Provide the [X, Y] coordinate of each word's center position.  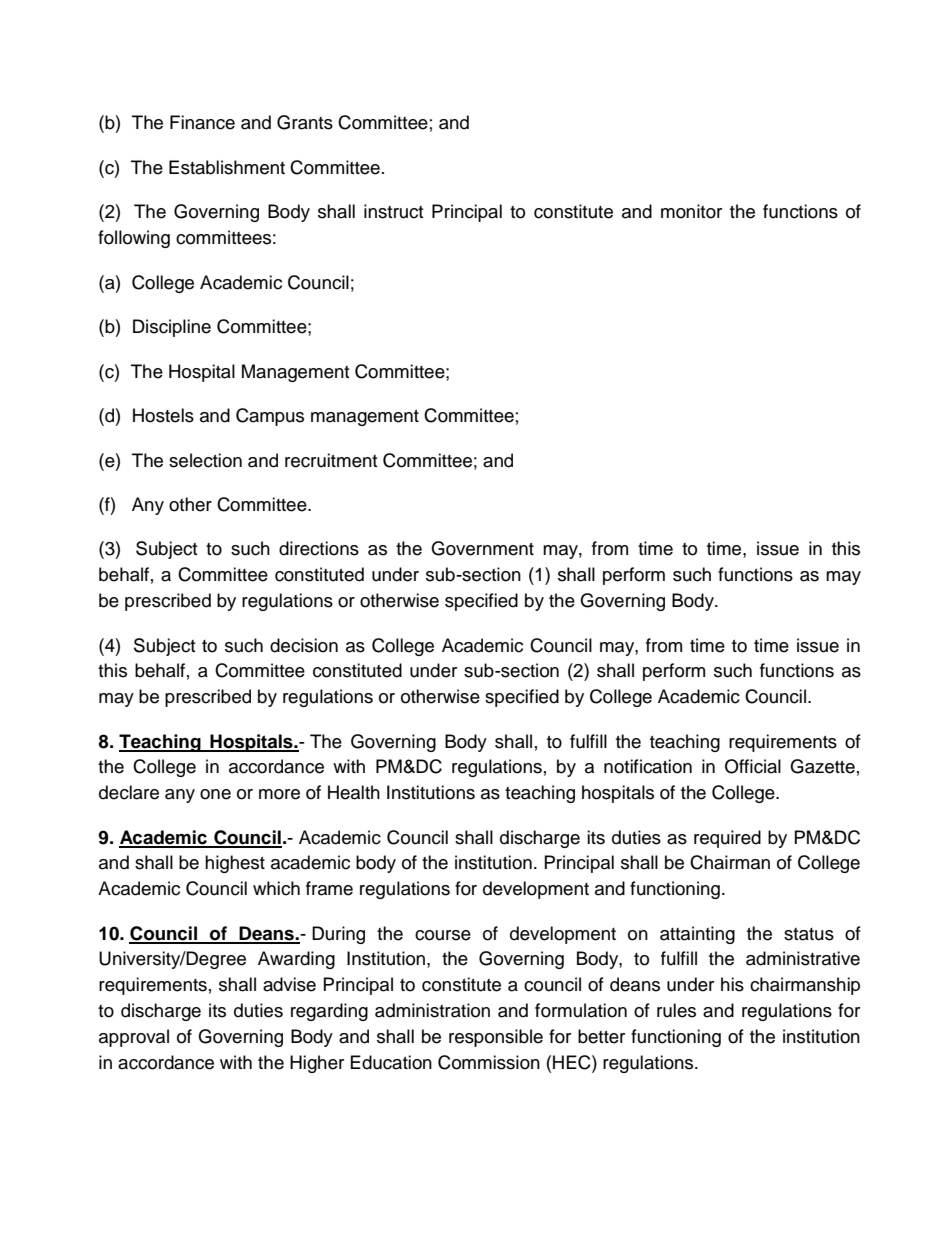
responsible [496, 1038]
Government [482, 548]
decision [304, 645]
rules [676, 1010]
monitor [691, 211]
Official [753, 766]
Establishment [227, 167]
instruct [393, 211]
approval [134, 1038]
